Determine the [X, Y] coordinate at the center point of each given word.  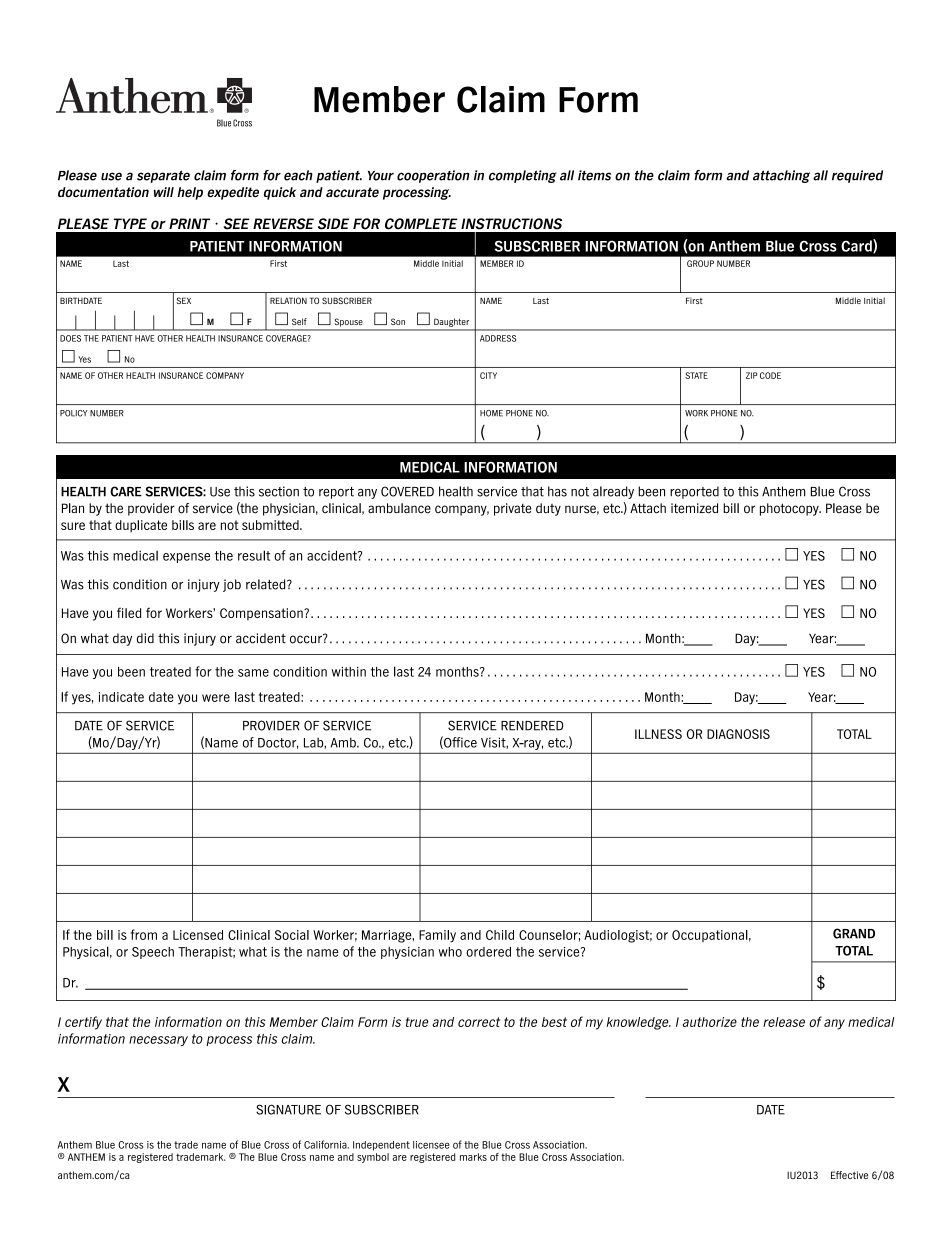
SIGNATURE [288, 1109]
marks [473, 1157]
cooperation [433, 176]
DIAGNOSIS [738, 734]
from [144, 934]
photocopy [790, 509]
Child [500, 935]
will [164, 192]
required [857, 176]
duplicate [141, 526]
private [513, 509]
